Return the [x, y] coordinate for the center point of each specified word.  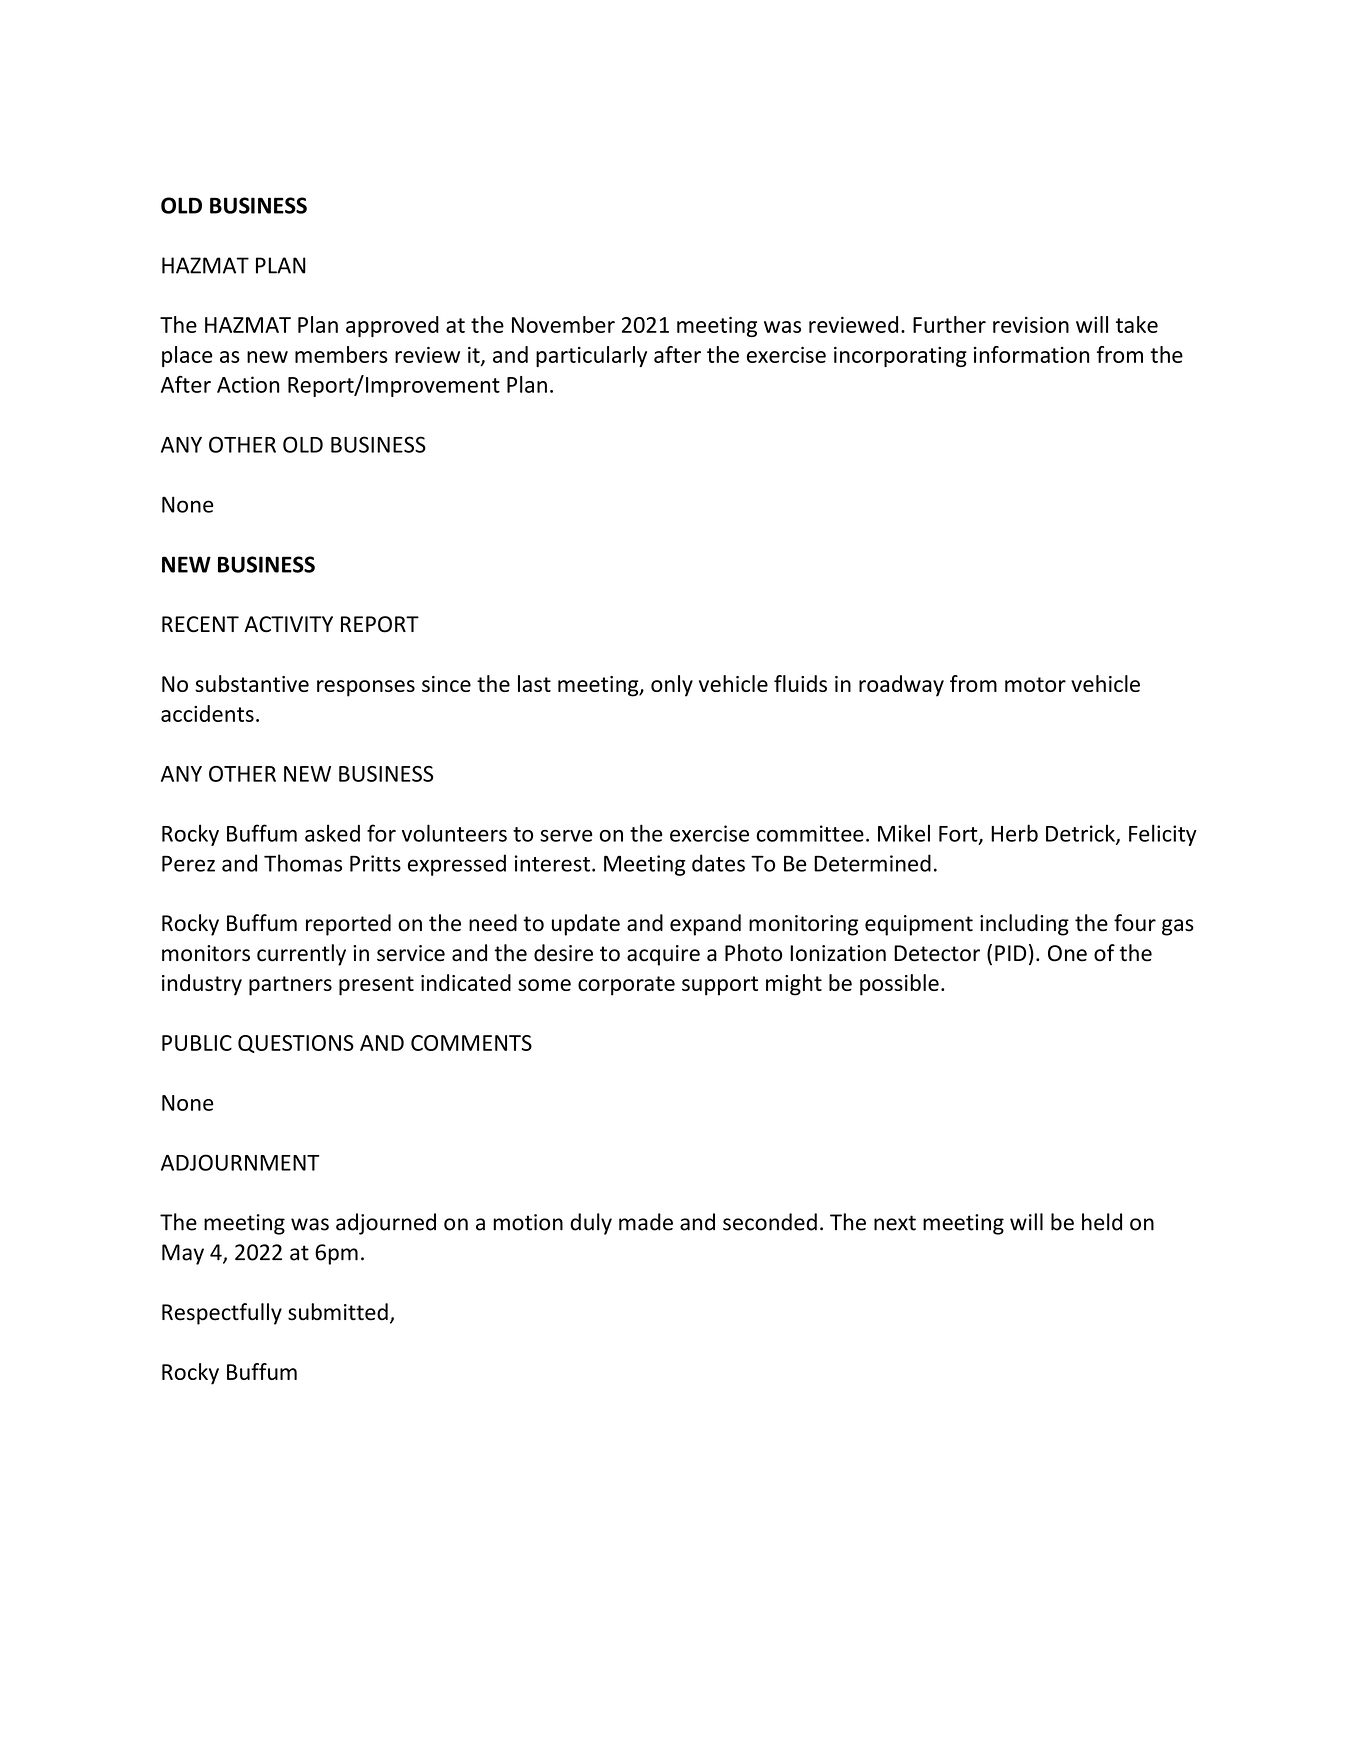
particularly [591, 356]
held [1102, 1222]
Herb [1014, 833]
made [646, 1222]
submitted [338, 1312]
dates [718, 863]
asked [332, 833]
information [1031, 354]
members [341, 354]
